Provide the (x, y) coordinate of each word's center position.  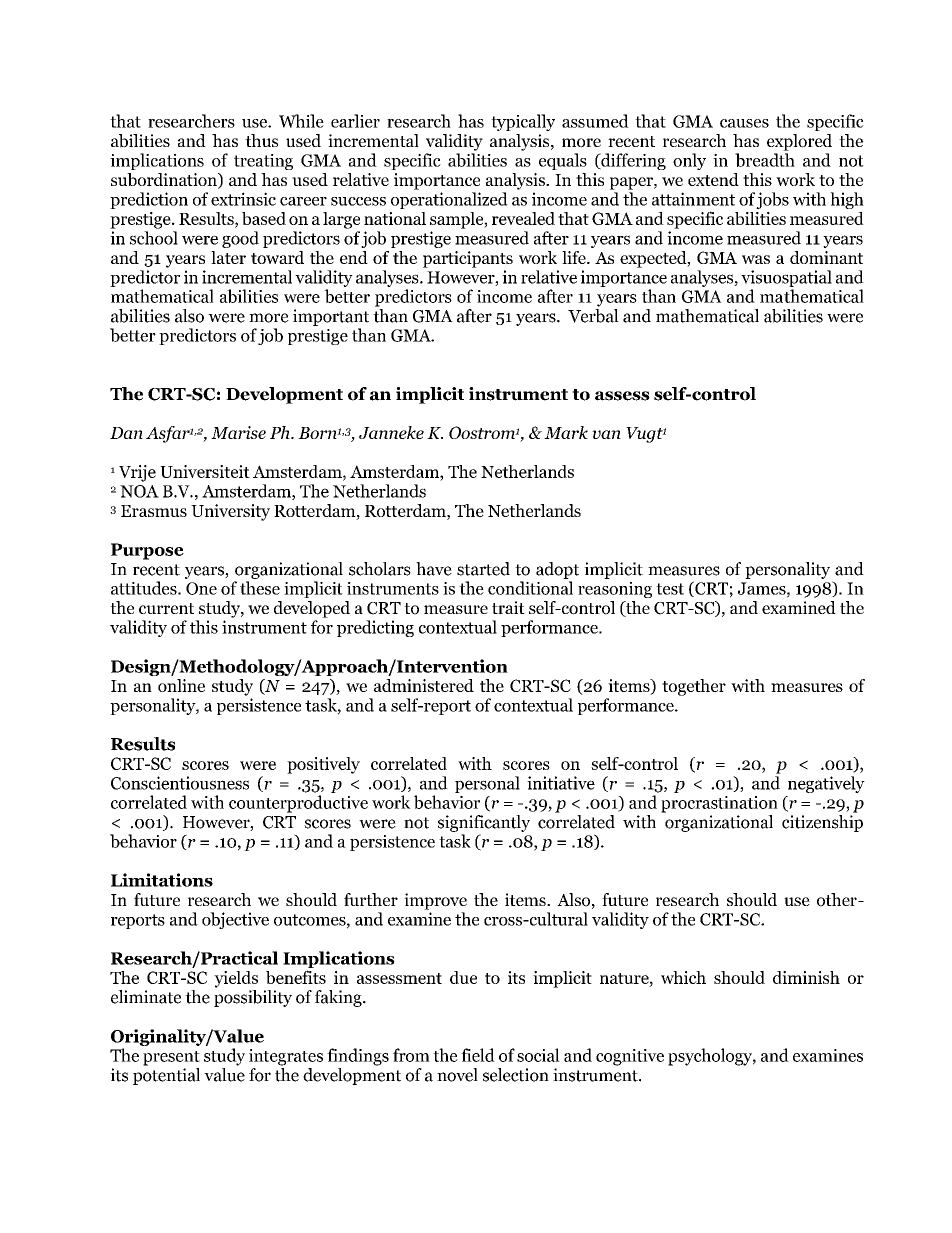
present (171, 1058)
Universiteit (205, 471)
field (478, 1055)
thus (261, 140)
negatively (826, 784)
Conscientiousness (180, 783)
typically (523, 122)
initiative (561, 783)
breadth (765, 160)
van (606, 434)
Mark (566, 432)
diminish (806, 977)
